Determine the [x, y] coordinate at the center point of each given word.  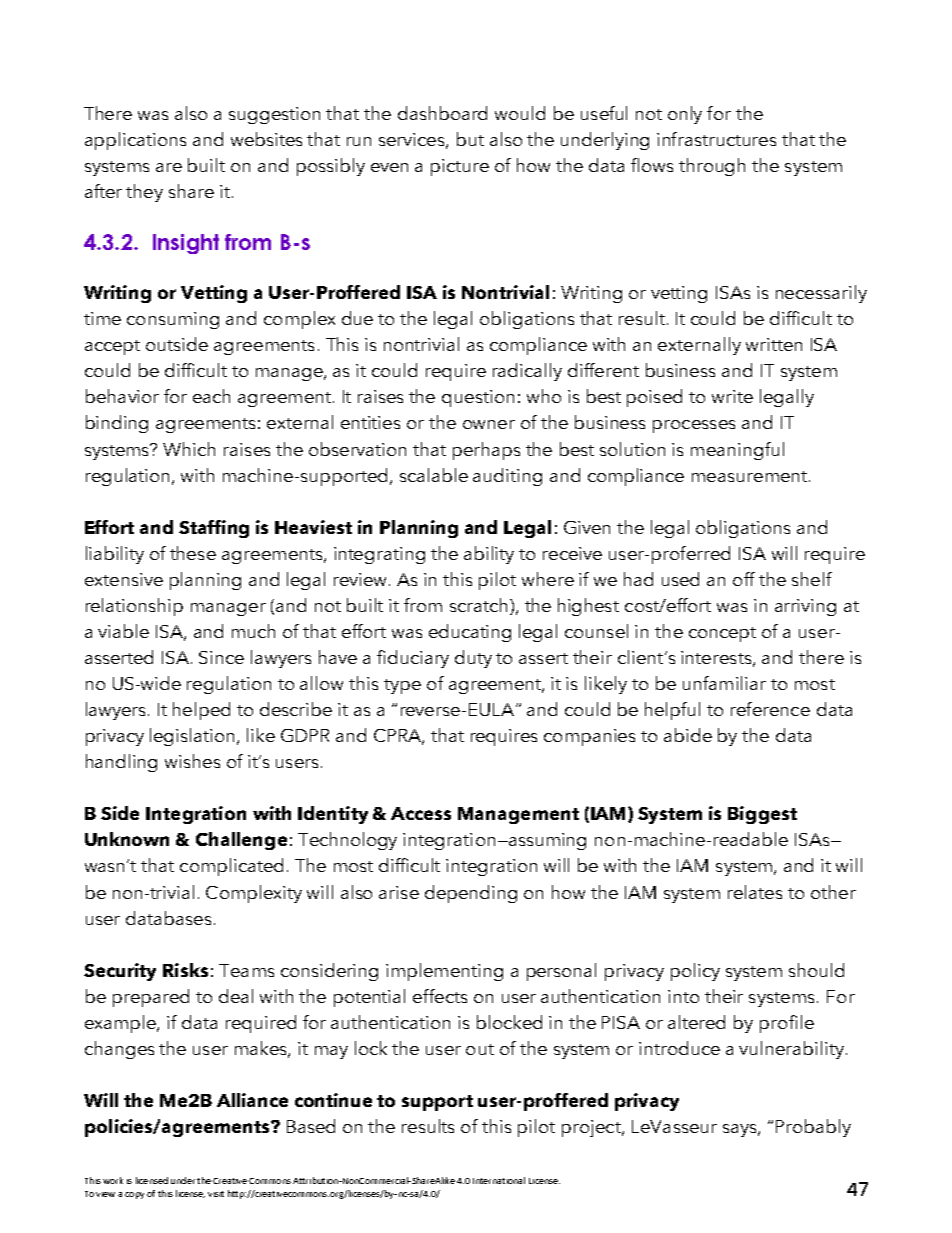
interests [717, 658]
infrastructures [716, 139]
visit [216, 1194]
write [732, 396]
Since [221, 657]
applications [135, 141]
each [211, 396]
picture [460, 167]
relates [755, 892]
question [478, 398]
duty [473, 659]
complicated [231, 867]
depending [471, 894]
